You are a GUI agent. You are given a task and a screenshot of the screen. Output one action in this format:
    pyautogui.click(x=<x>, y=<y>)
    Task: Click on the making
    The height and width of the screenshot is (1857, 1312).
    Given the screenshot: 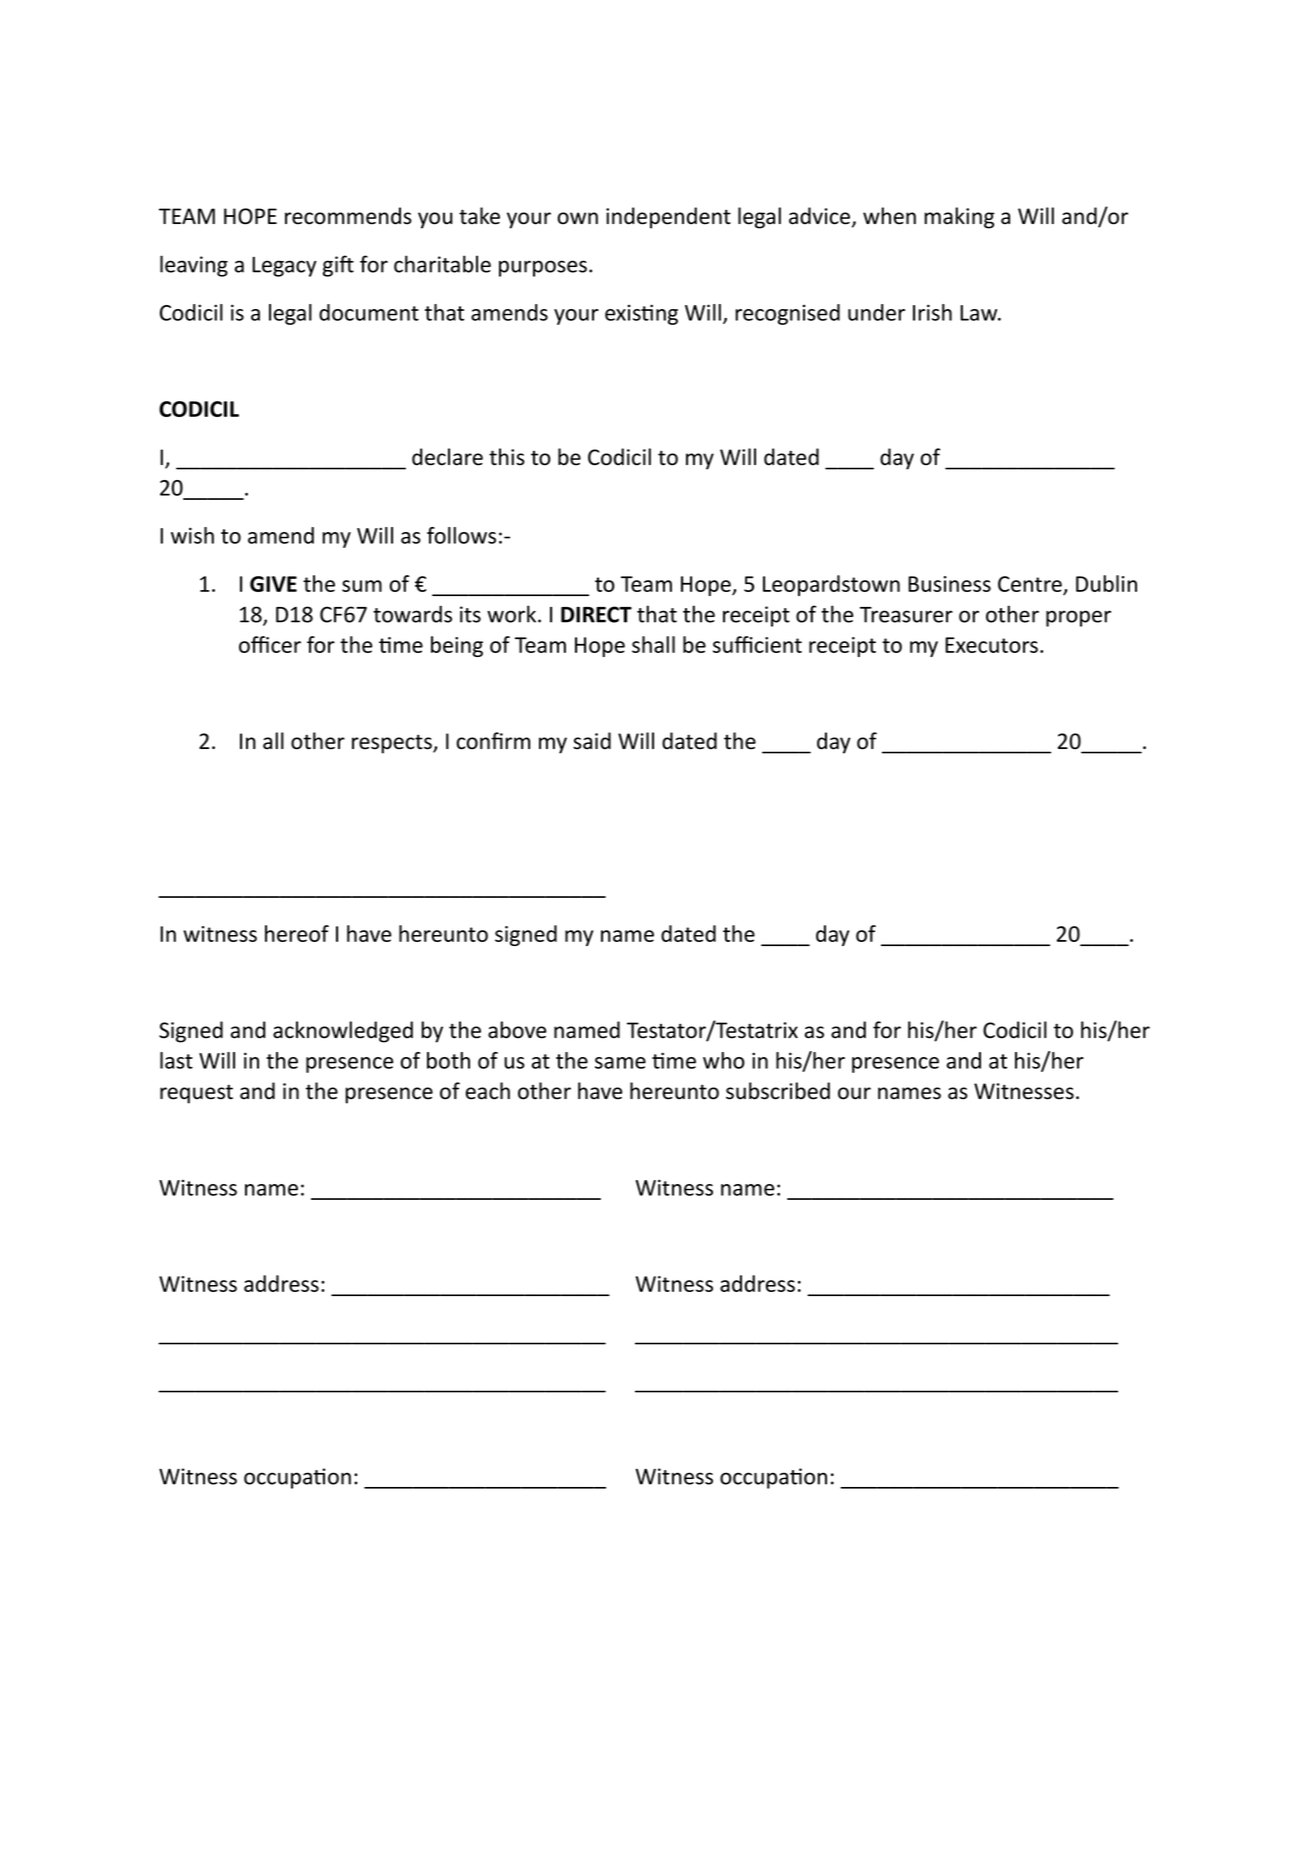 What is the action you would take?
    pyautogui.click(x=959, y=218)
